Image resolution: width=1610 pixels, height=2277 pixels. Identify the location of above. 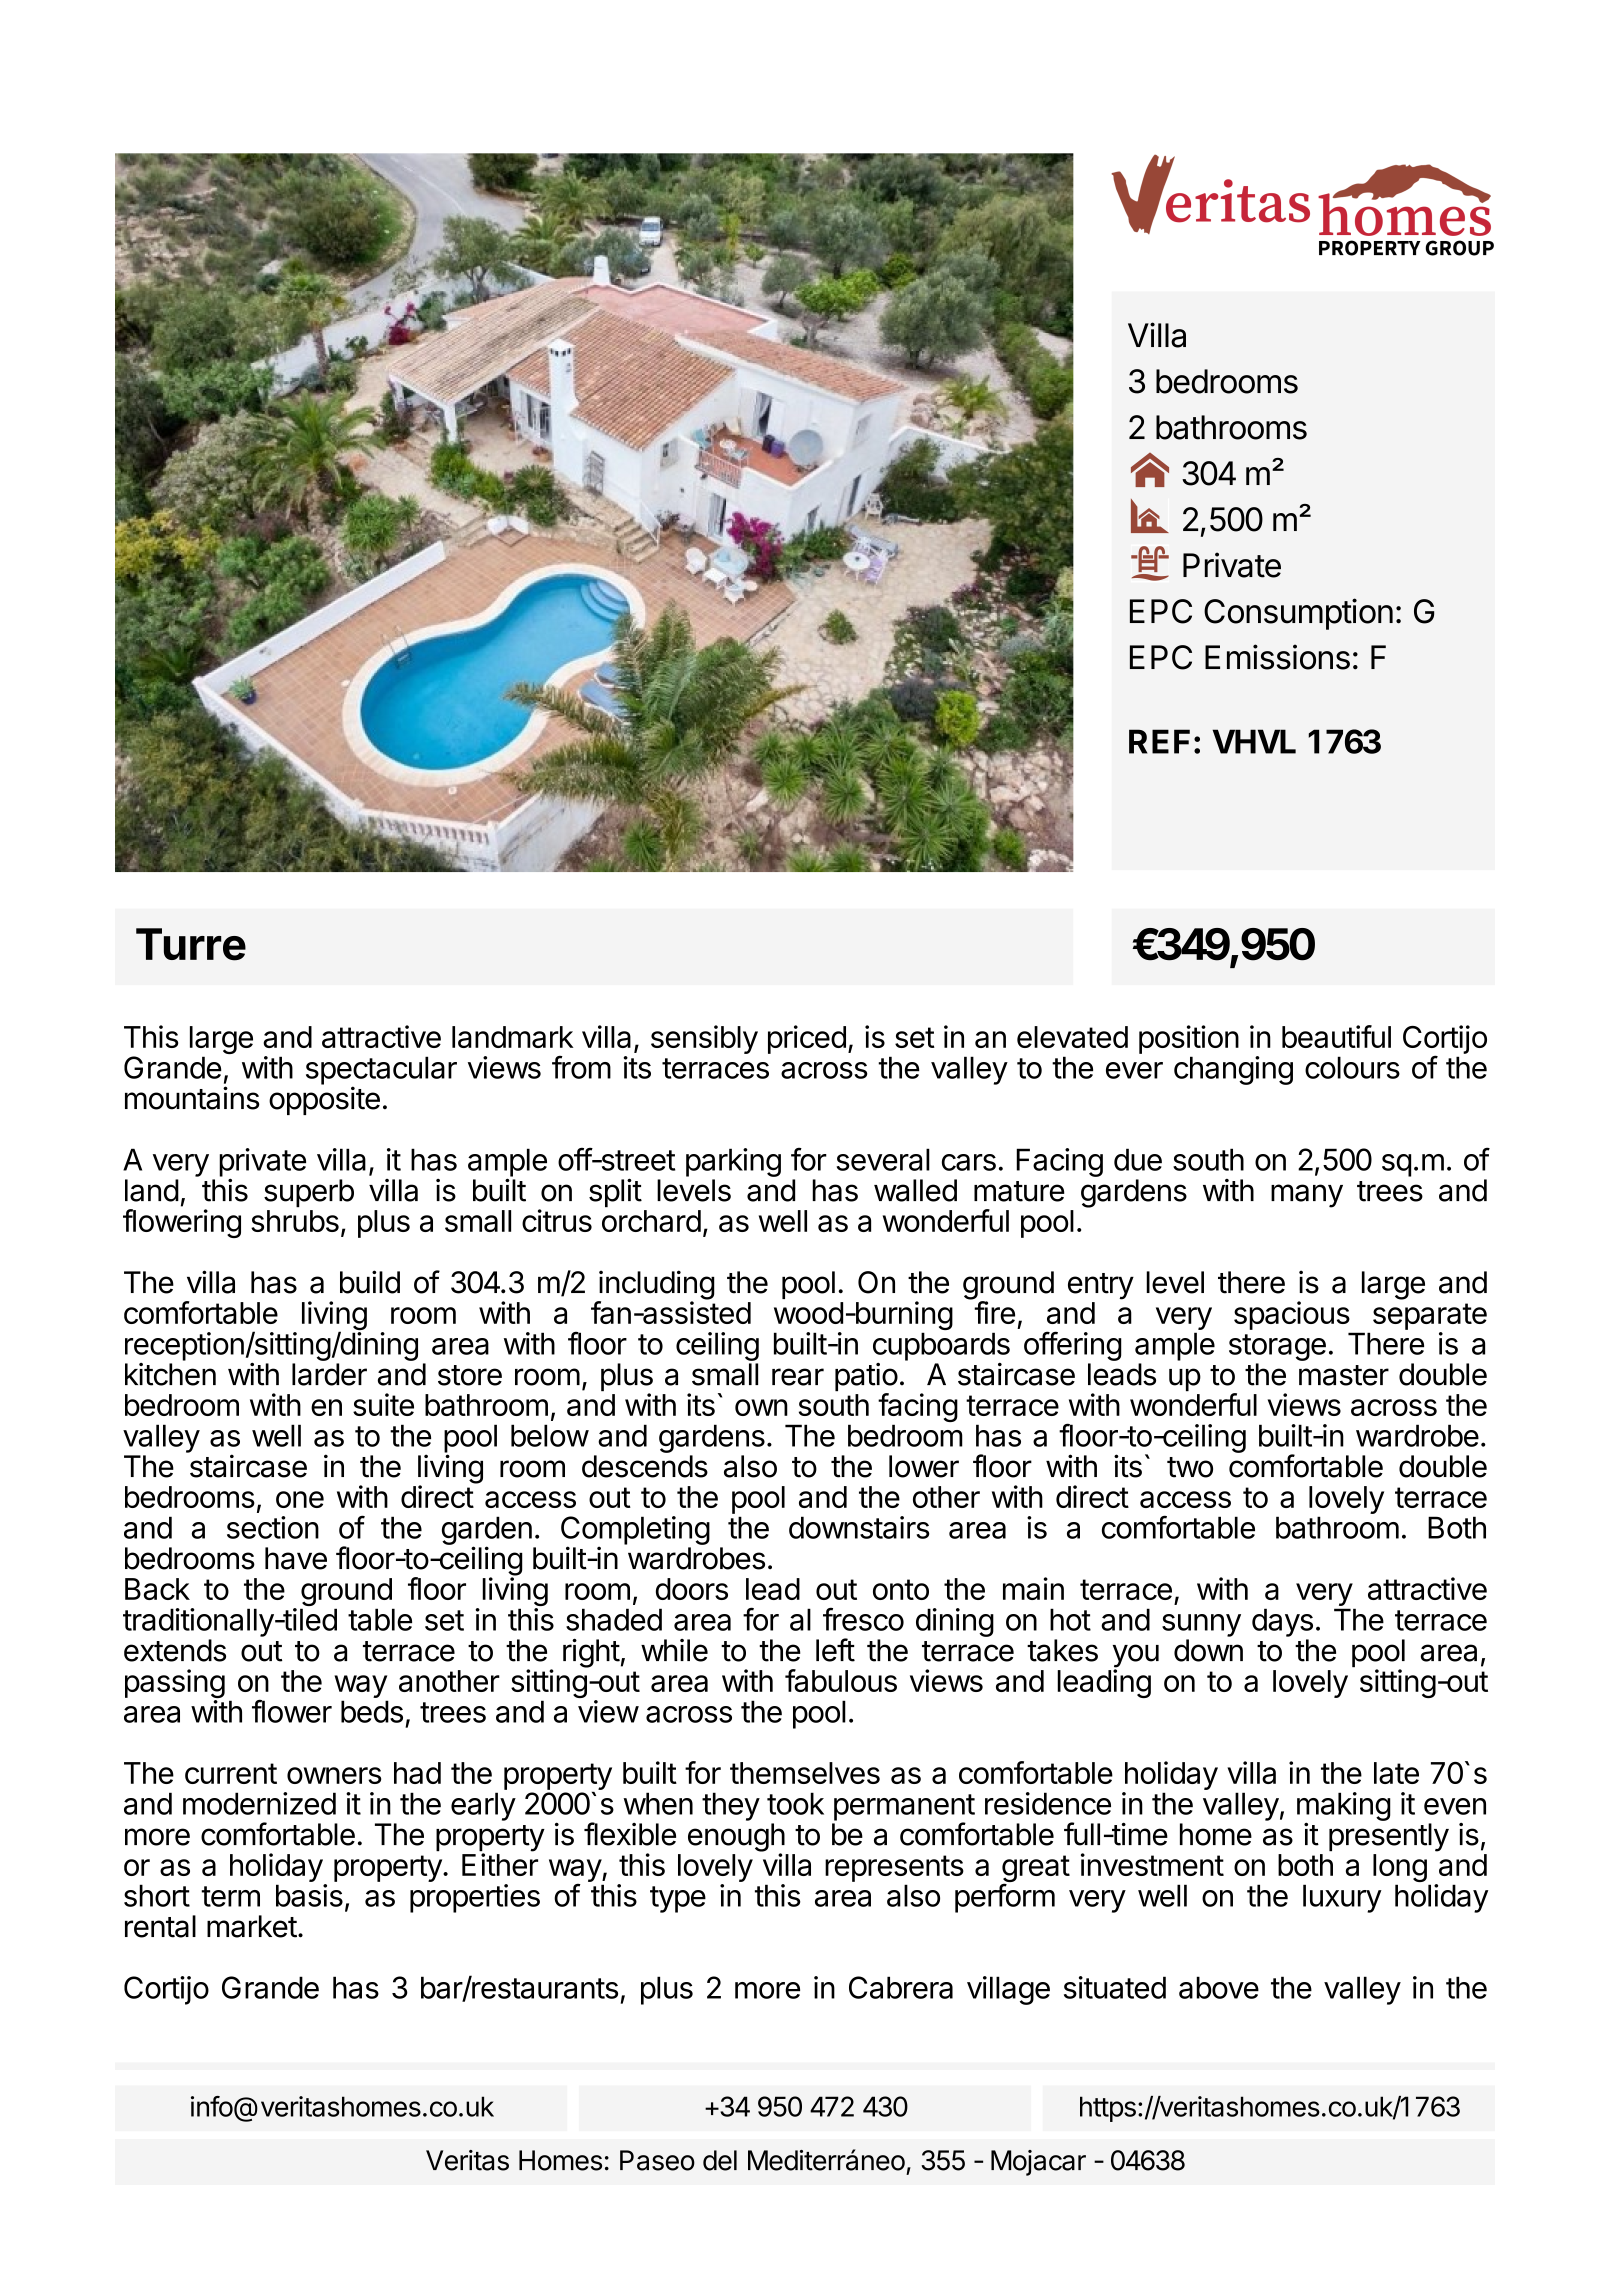
(1219, 1987).
